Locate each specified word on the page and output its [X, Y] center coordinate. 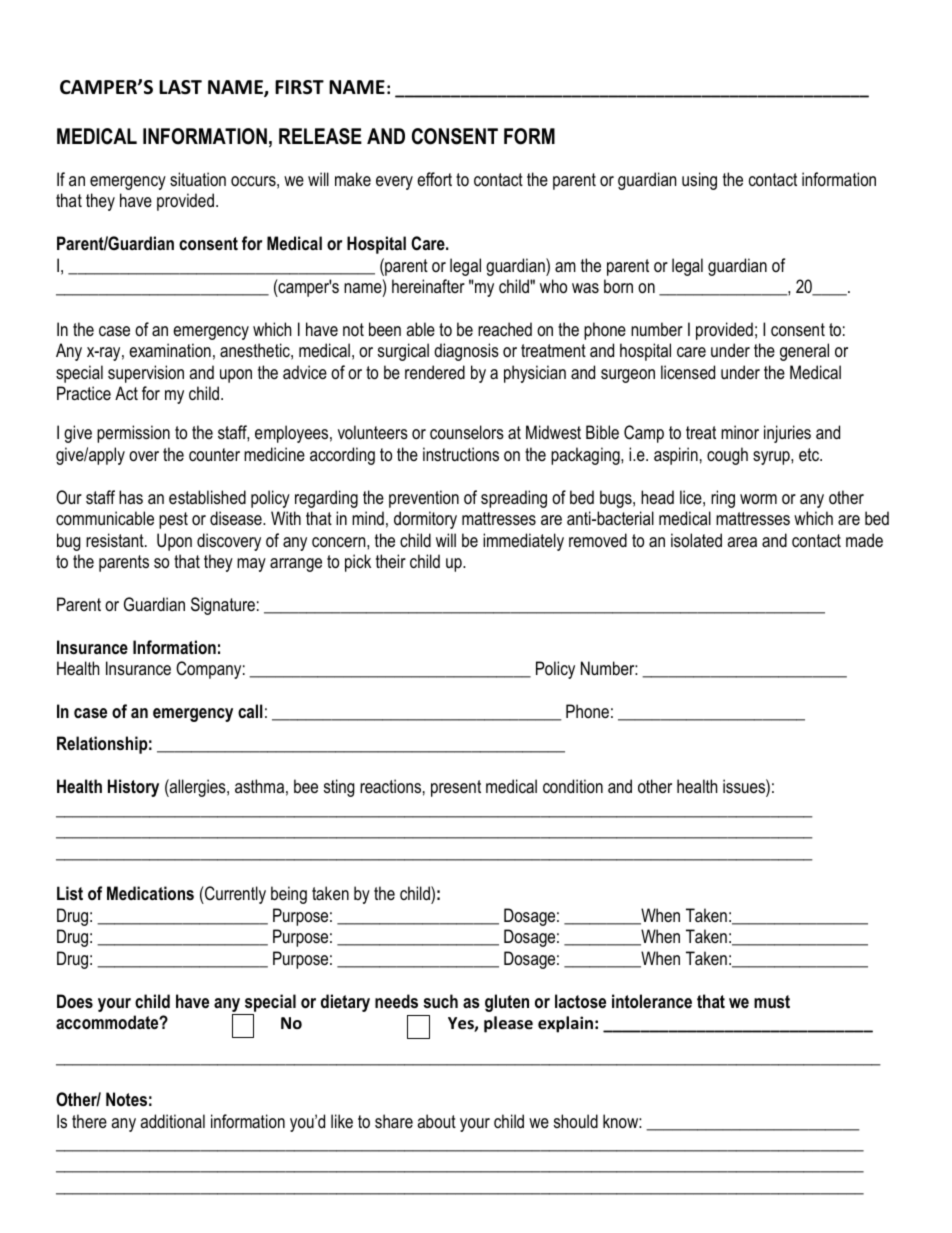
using [699, 181]
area [742, 542]
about [436, 1121]
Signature [223, 606]
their [391, 561]
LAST [180, 87]
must [772, 1001]
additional [172, 1121]
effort [434, 179]
